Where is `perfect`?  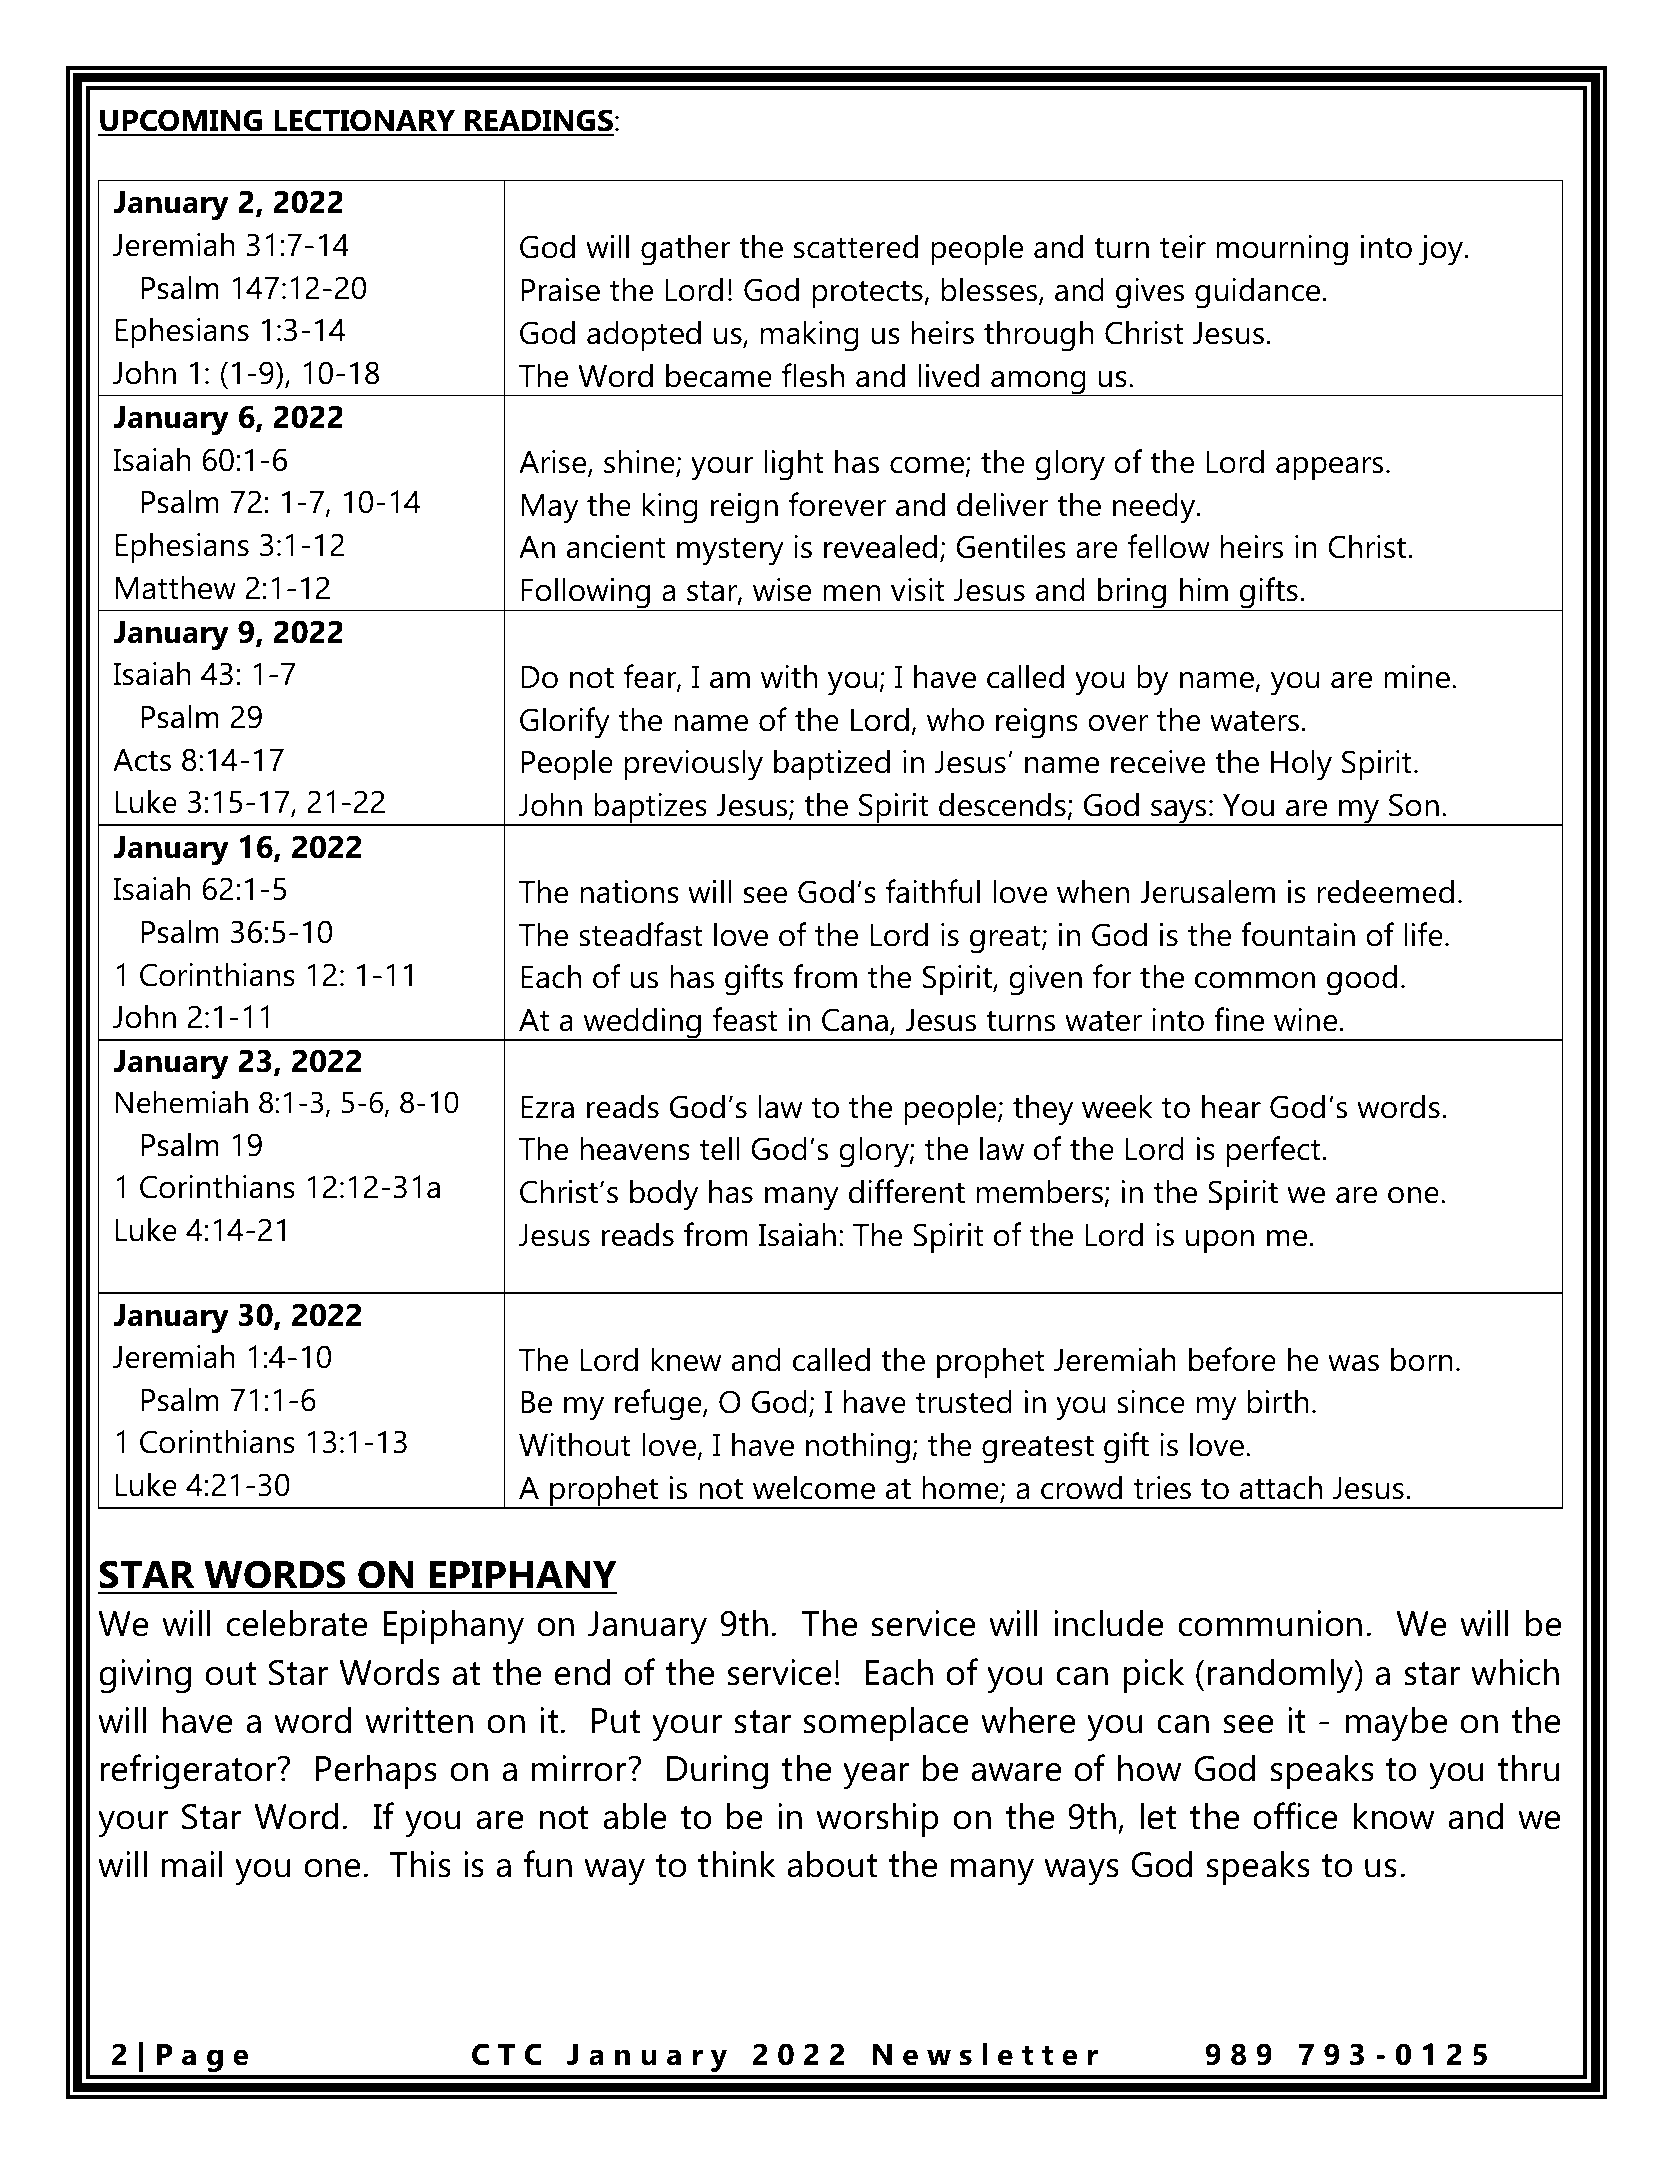 perfect is located at coordinates (1274, 1152).
